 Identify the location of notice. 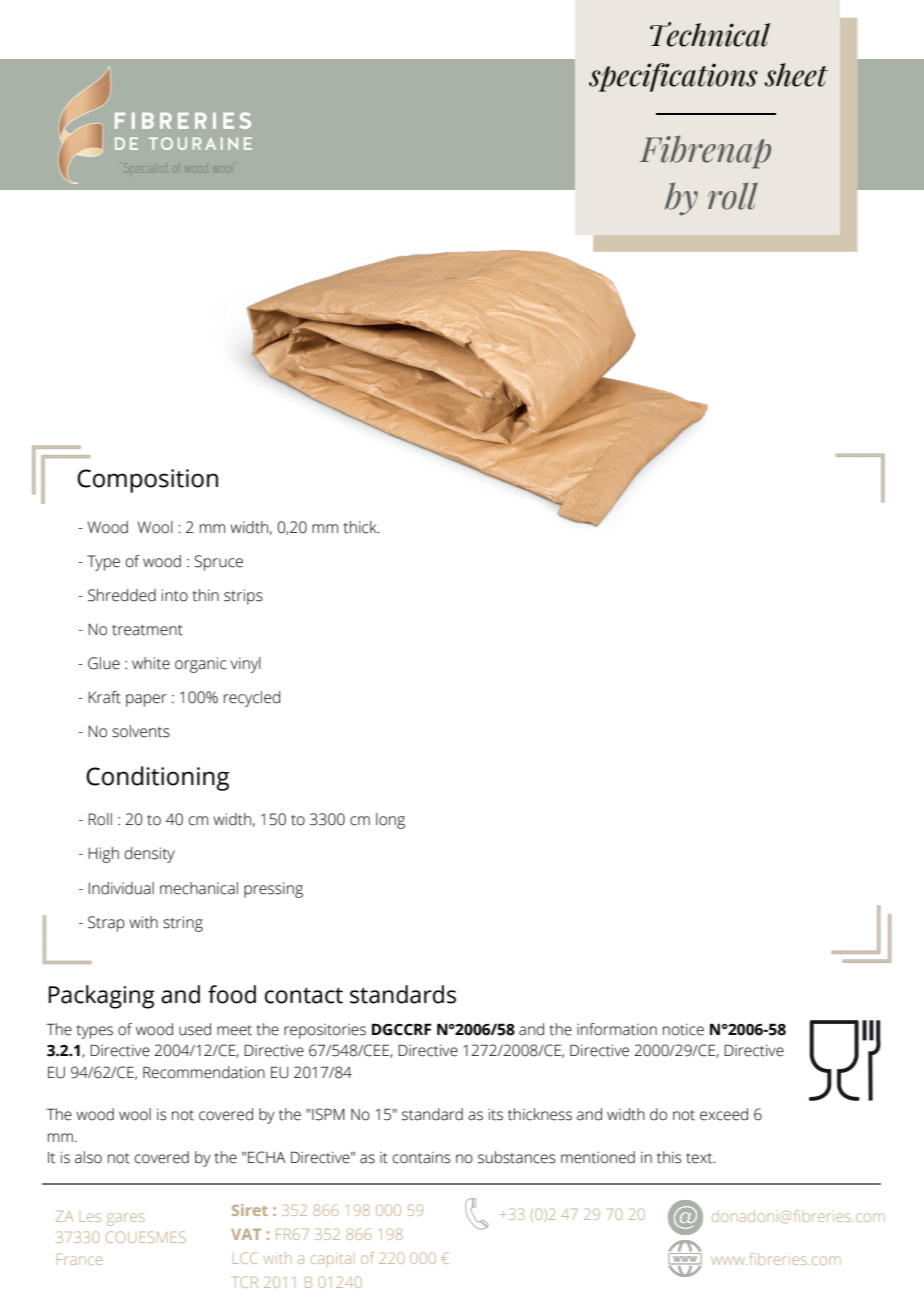
(683, 1029).
